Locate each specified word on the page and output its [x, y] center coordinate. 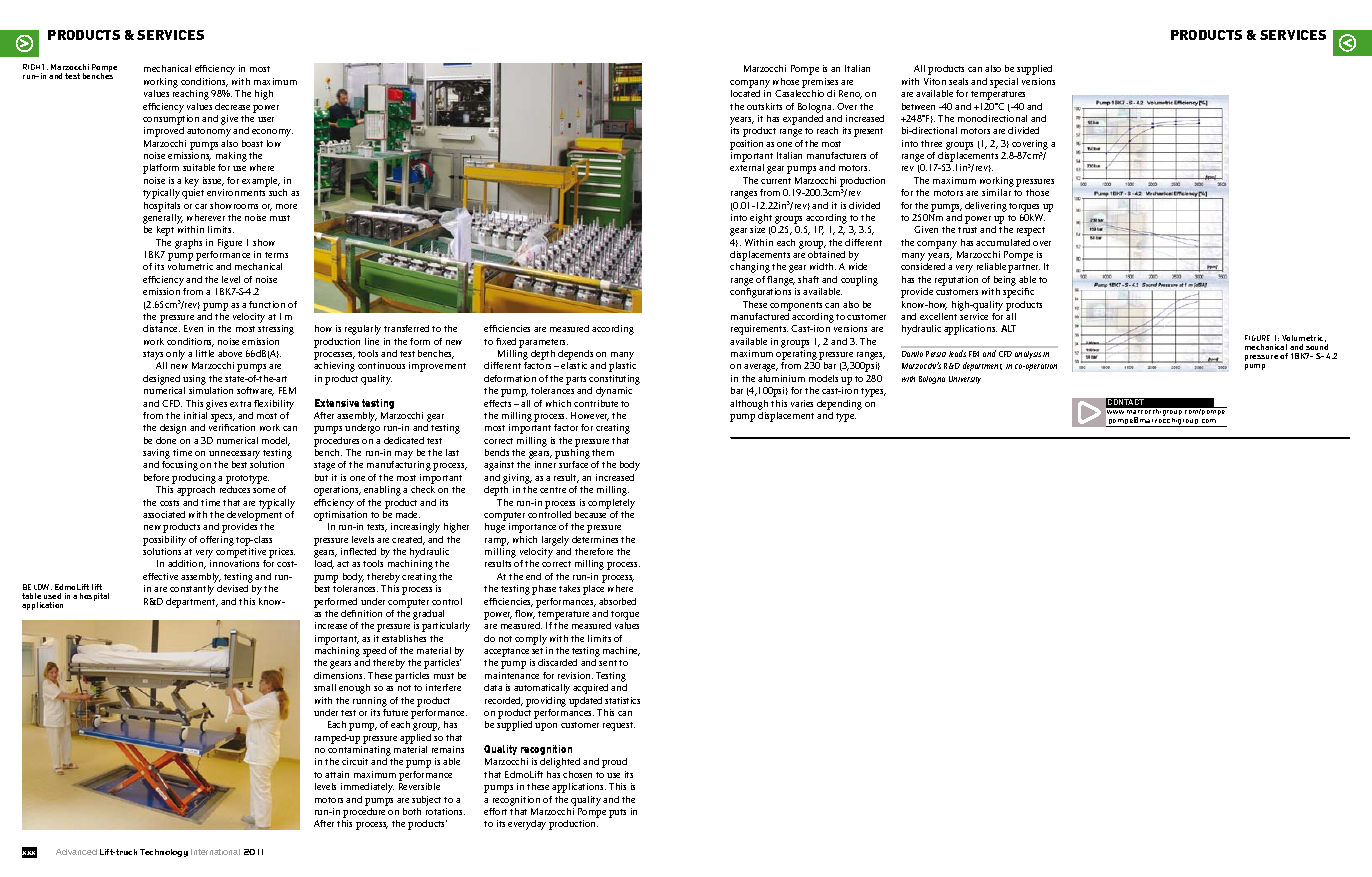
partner [1024, 268]
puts [617, 813]
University [965, 380]
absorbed [617, 601]
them [603, 452]
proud [614, 763]
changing [750, 268]
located [745, 93]
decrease [232, 106]
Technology [164, 853]
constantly [192, 590]
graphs [188, 244]
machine [621, 651]
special [1004, 83]
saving [156, 455]
